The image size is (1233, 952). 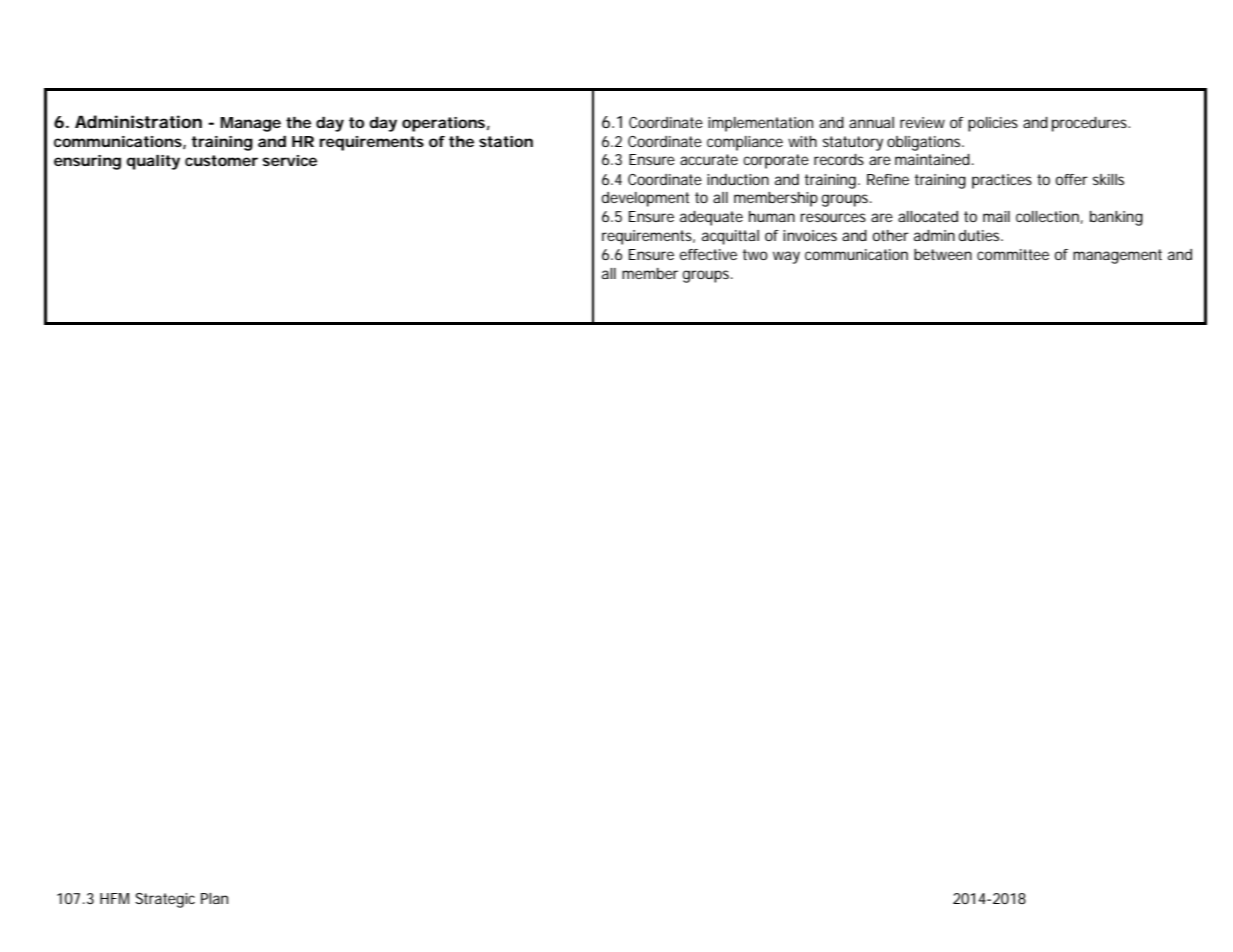 What do you see at coordinates (506, 141) in the screenshot?
I see `station` at bounding box center [506, 141].
